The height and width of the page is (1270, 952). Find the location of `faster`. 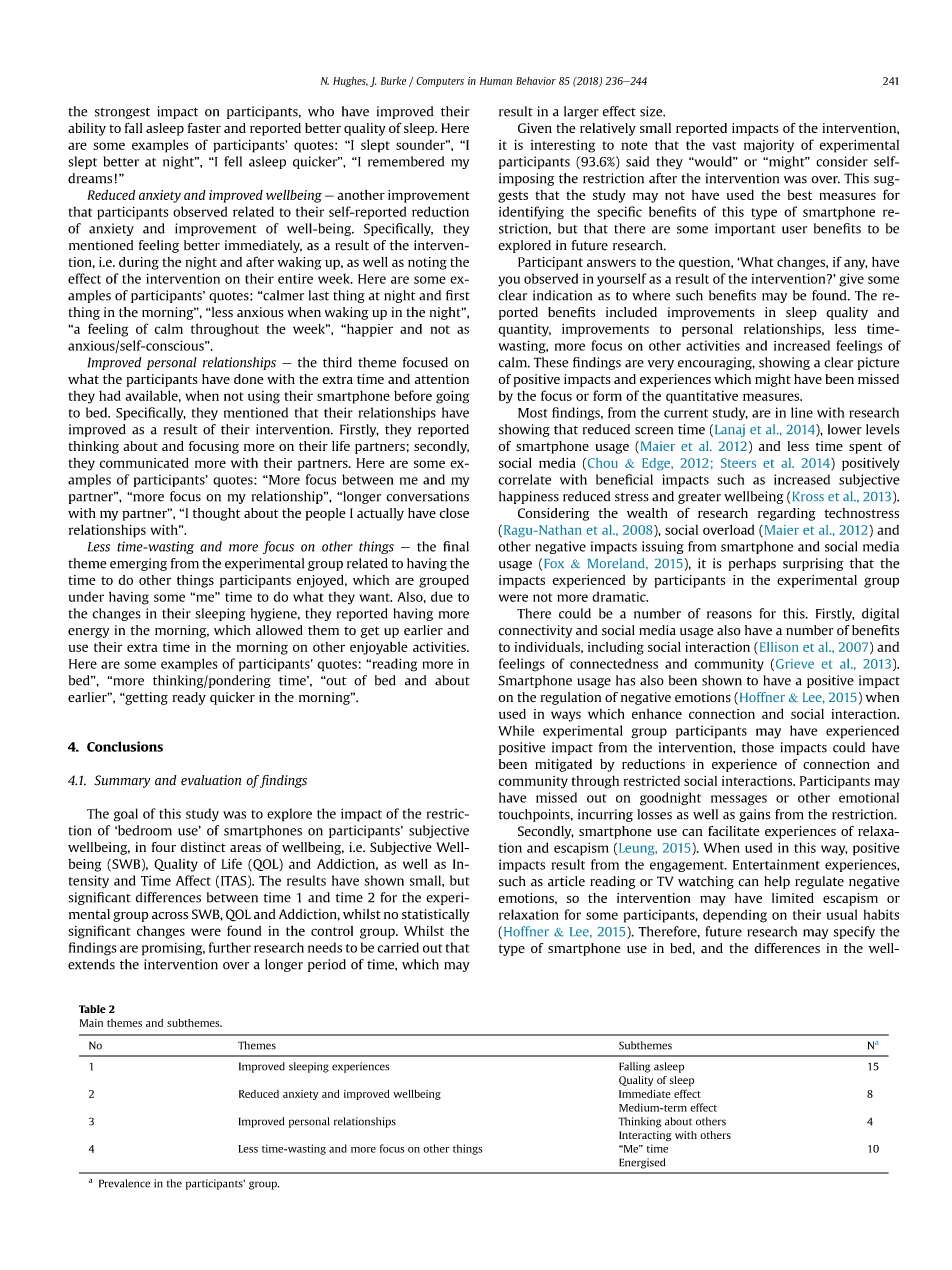

faster is located at coordinates (204, 128).
